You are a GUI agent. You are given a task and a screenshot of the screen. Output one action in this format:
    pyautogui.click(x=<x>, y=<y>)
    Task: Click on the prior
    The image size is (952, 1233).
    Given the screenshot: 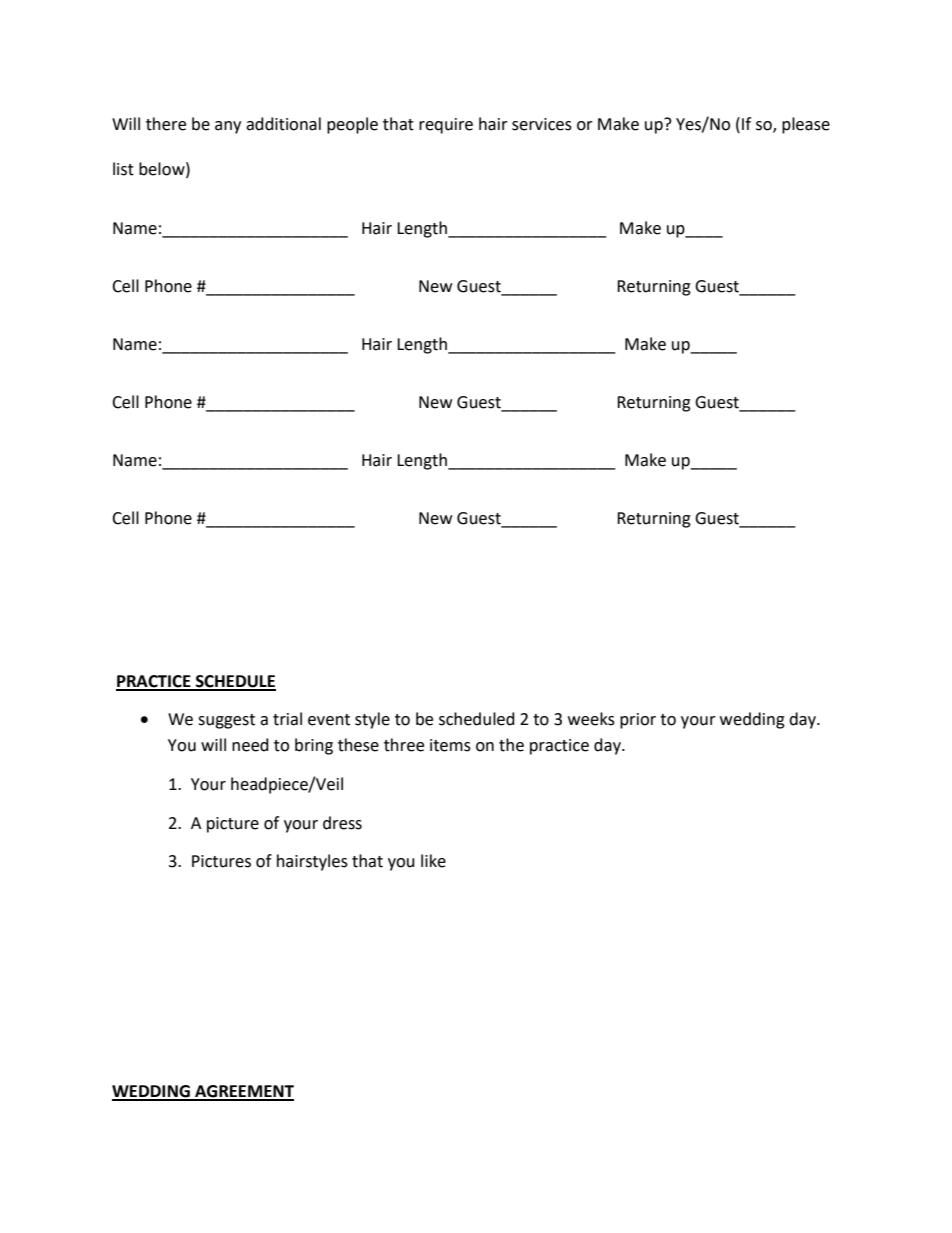 What is the action you would take?
    pyautogui.click(x=638, y=721)
